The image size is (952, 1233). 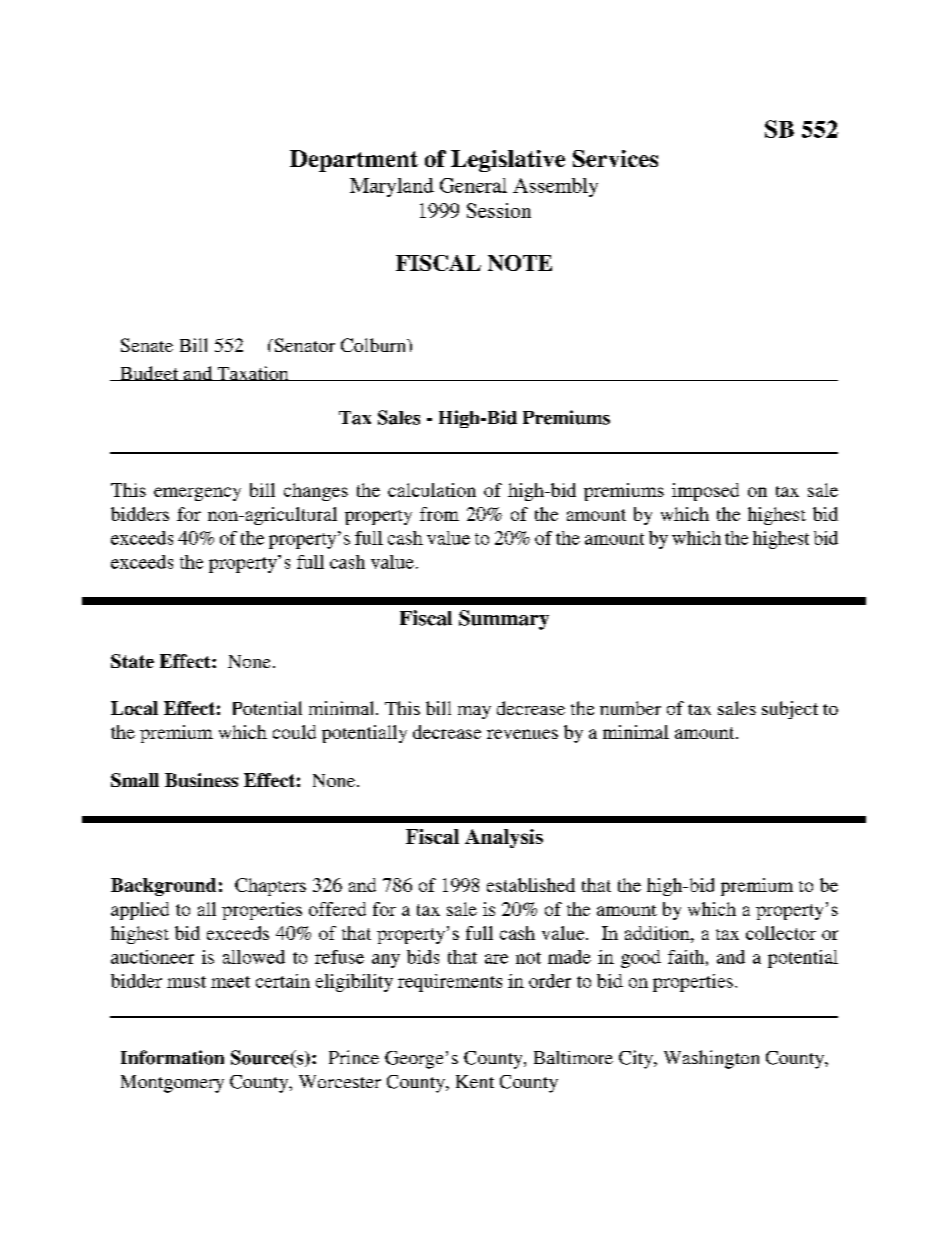 I want to click on Department, so click(x=354, y=161).
